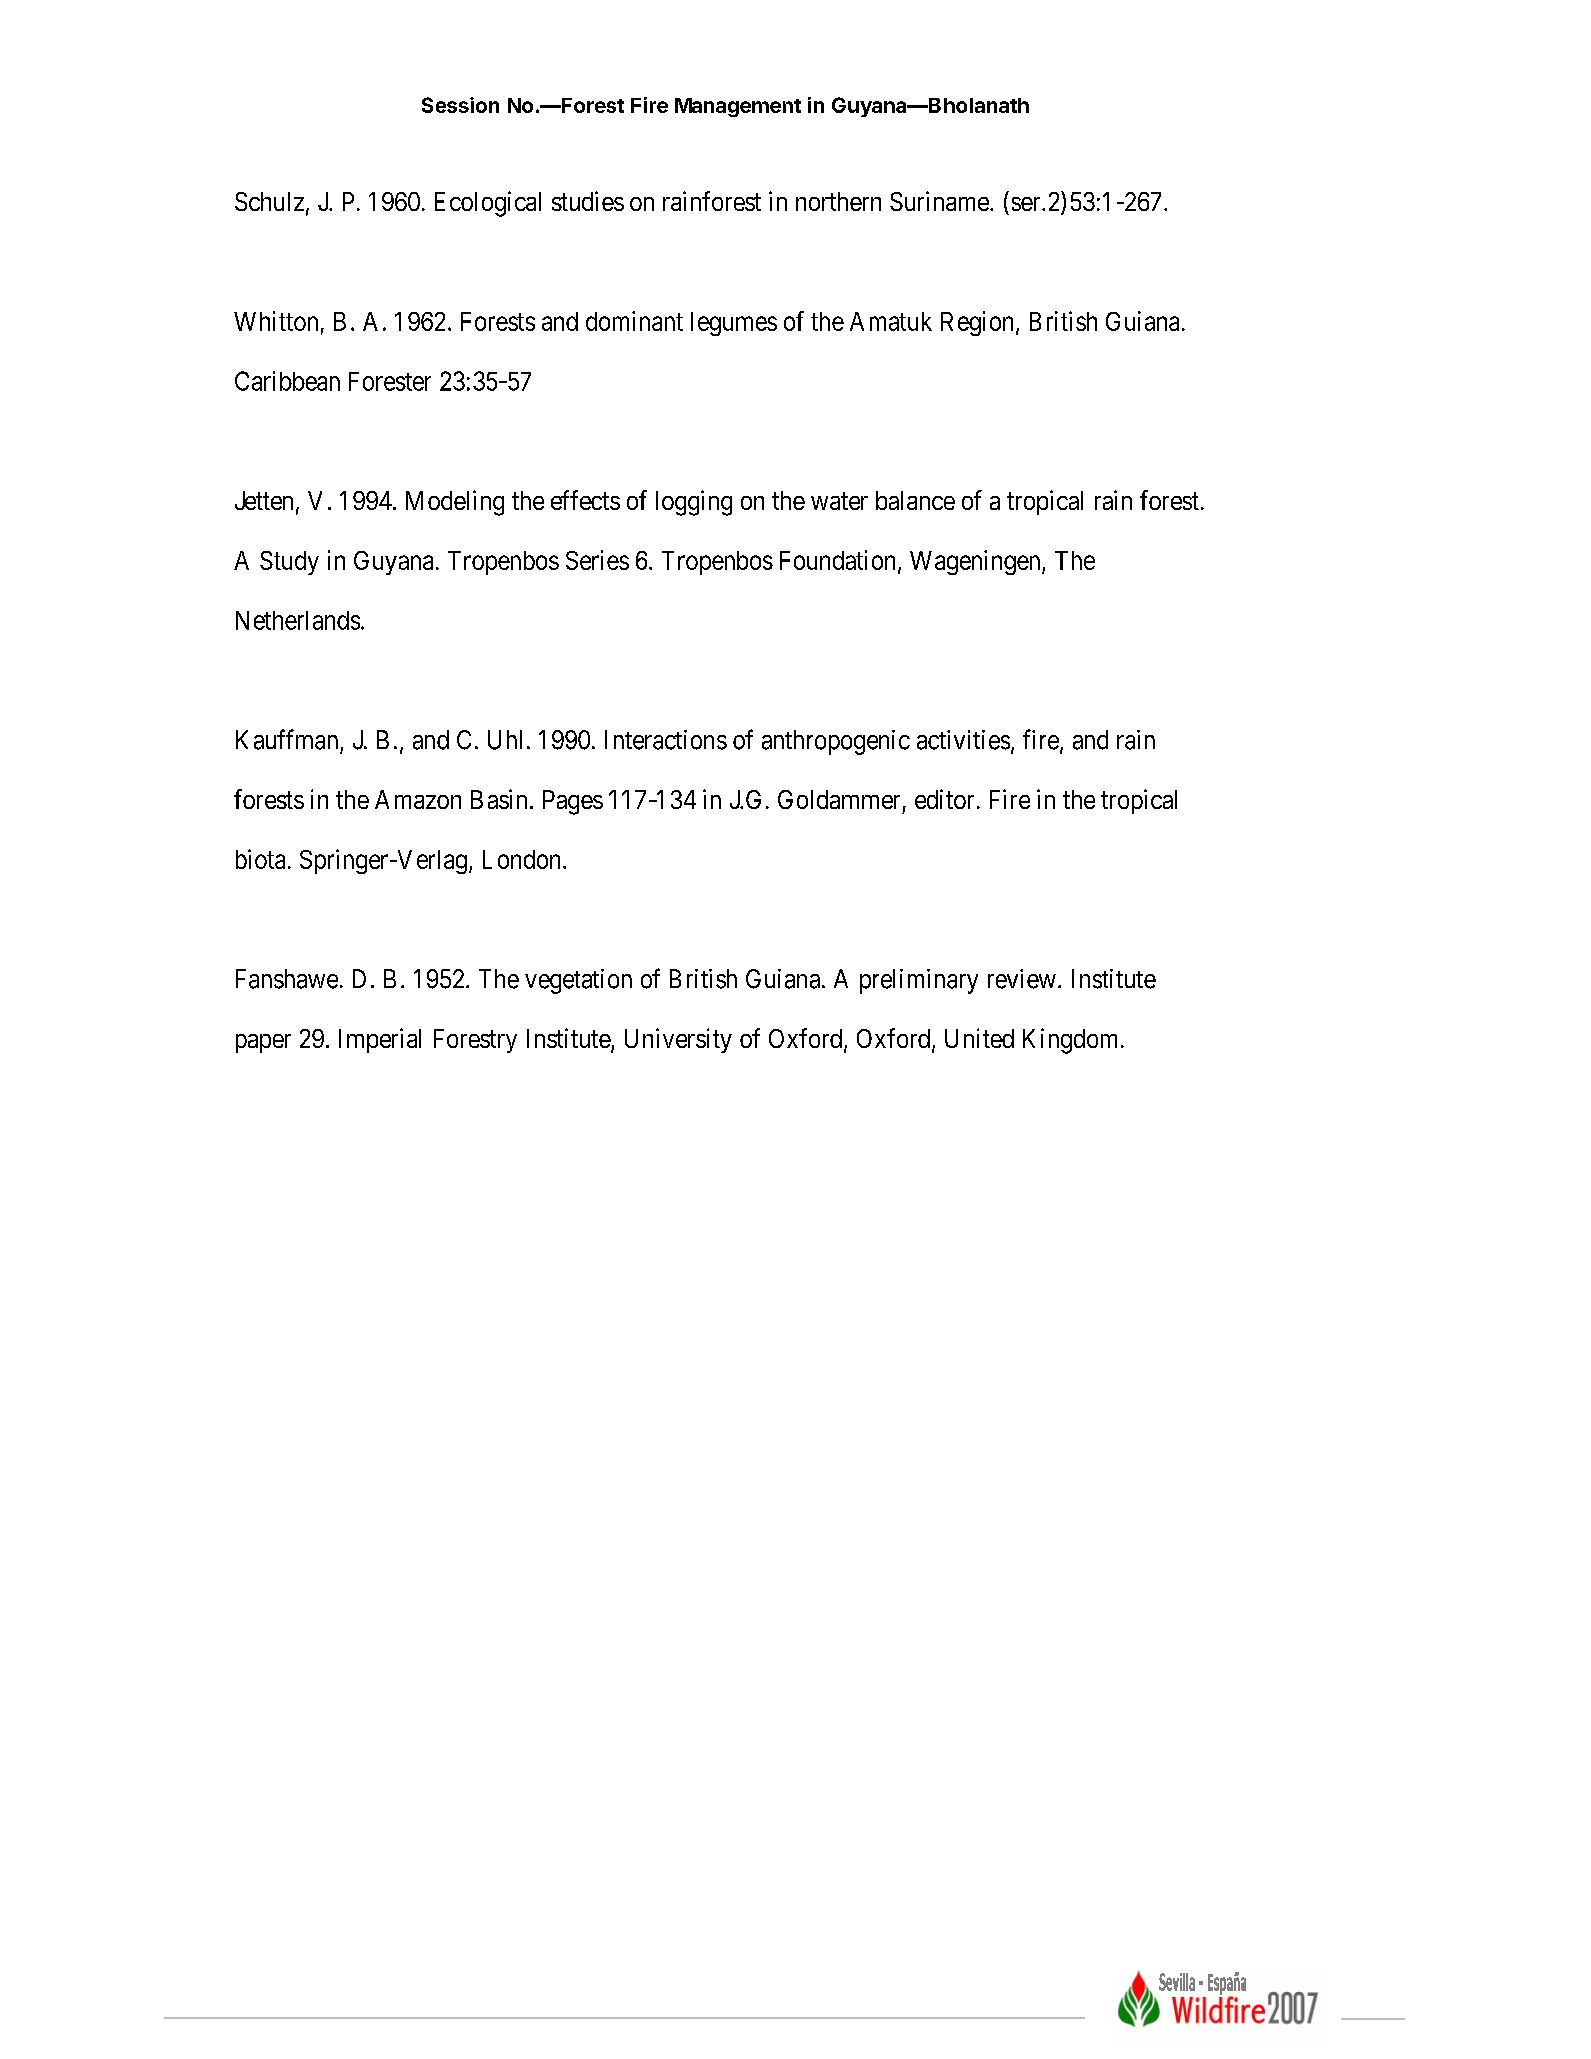 The width and height of the image is (1591, 2059). What do you see at coordinates (738, 107) in the image?
I see `Management` at bounding box center [738, 107].
